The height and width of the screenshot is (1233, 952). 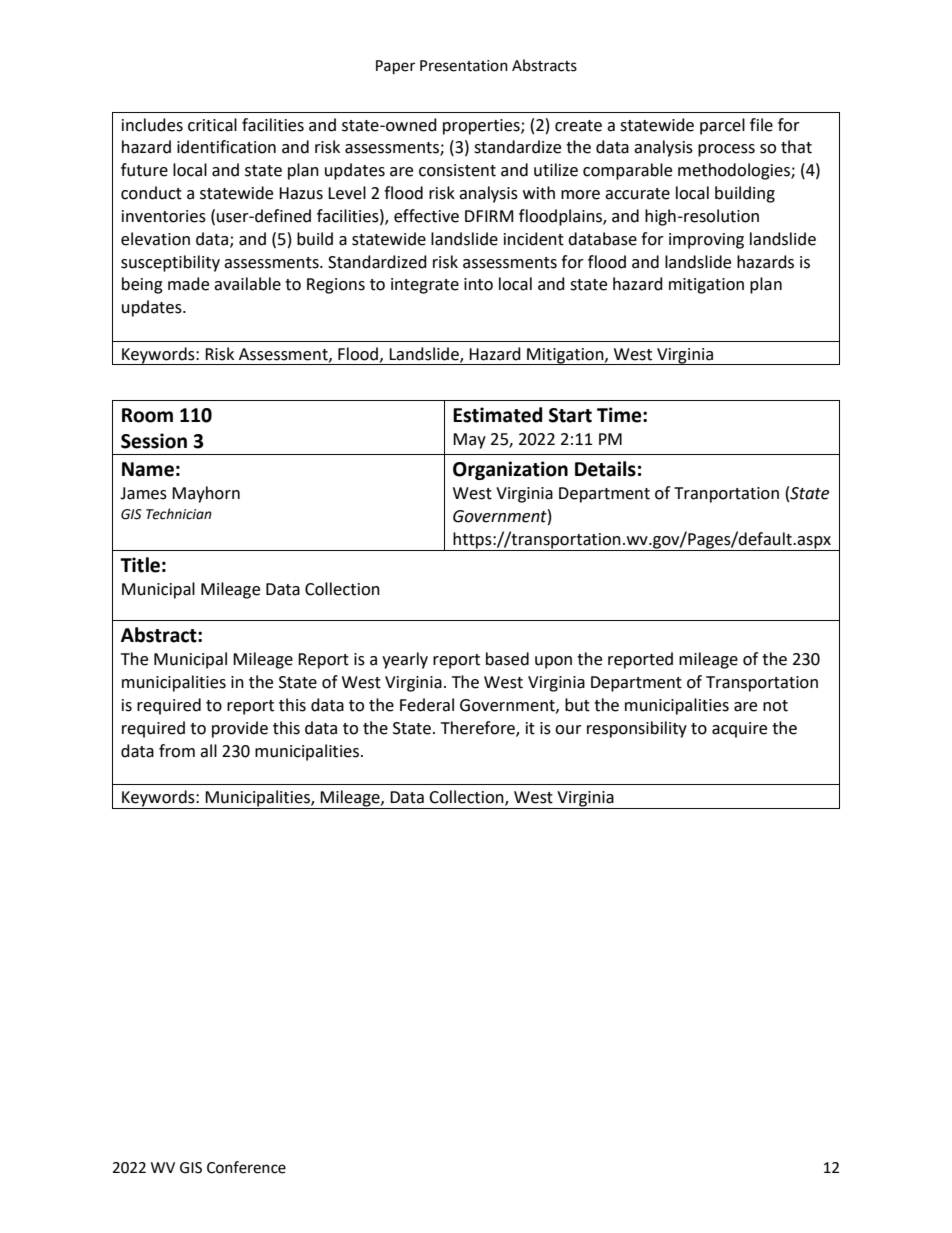 What do you see at coordinates (482, 127) in the screenshot?
I see `properties` at bounding box center [482, 127].
